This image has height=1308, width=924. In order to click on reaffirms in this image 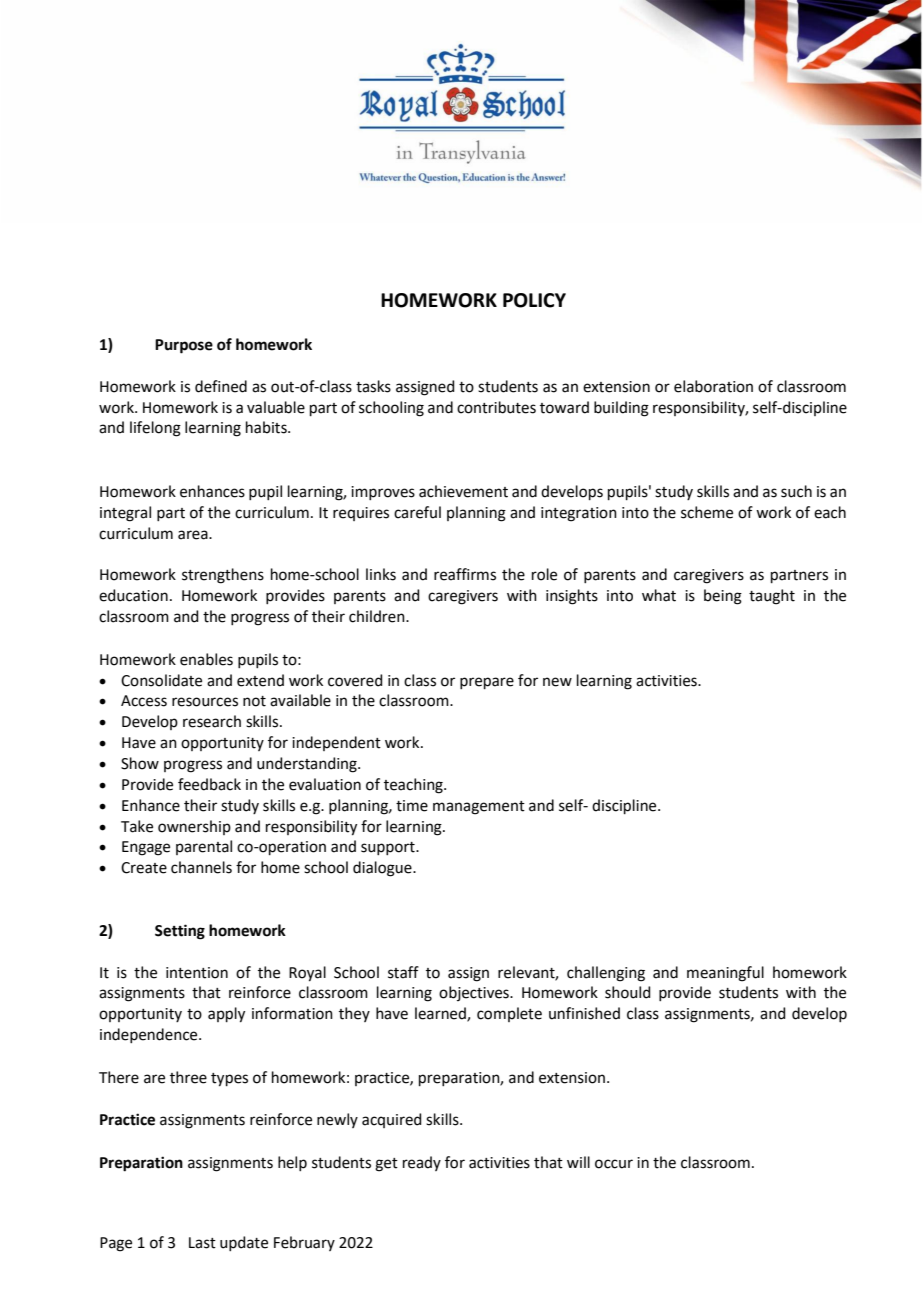, I will do `click(465, 574)`.
